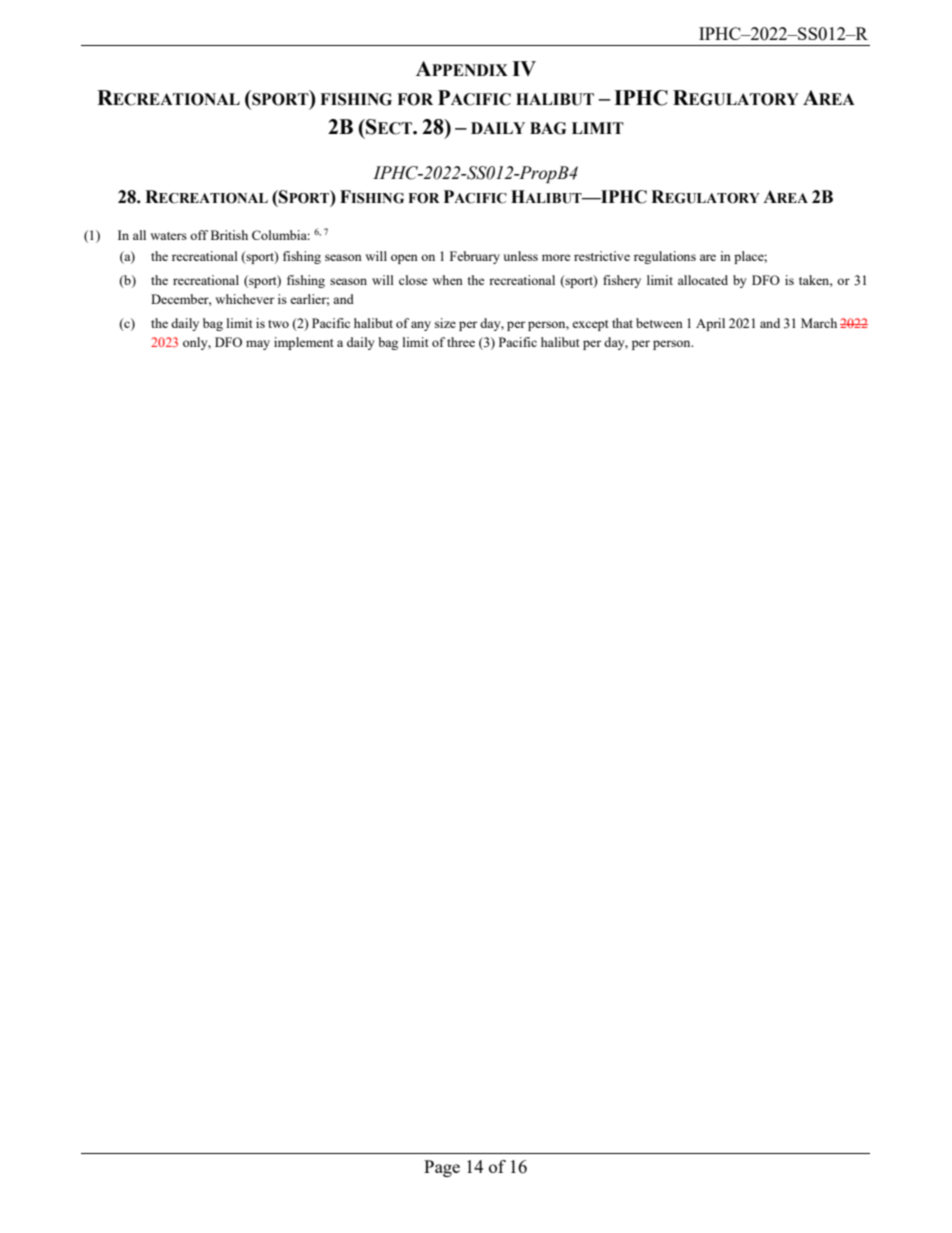 The width and height of the page is (952, 1233). I want to click on April, so click(710, 324).
